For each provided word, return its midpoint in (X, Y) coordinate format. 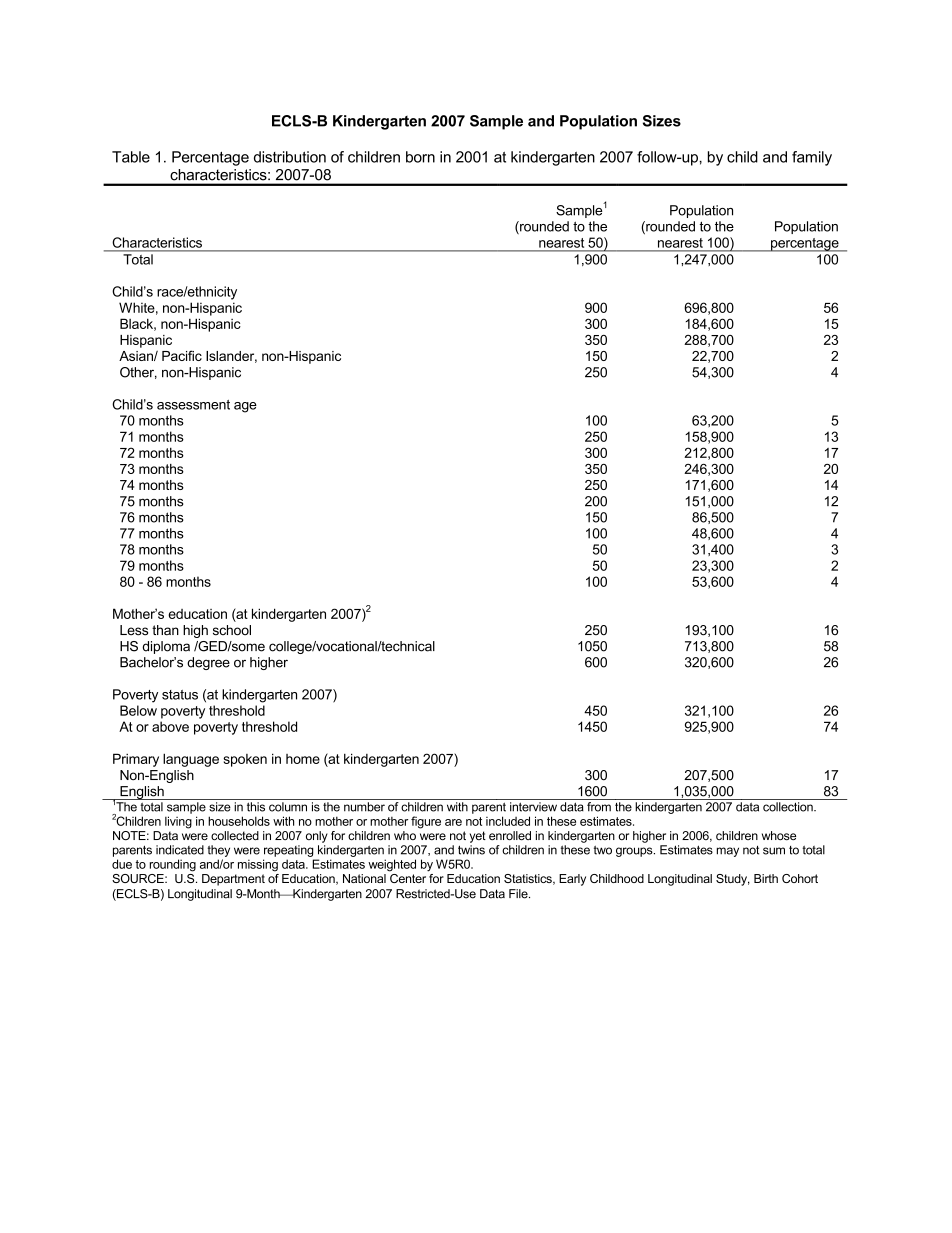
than (165, 630)
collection (789, 807)
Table (131, 157)
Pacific (182, 355)
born (420, 157)
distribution (290, 157)
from (599, 807)
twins (471, 850)
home (303, 759)
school (232, 630)
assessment (193, 405)
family (812, 158)
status (180, 695)
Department (233, 880)
